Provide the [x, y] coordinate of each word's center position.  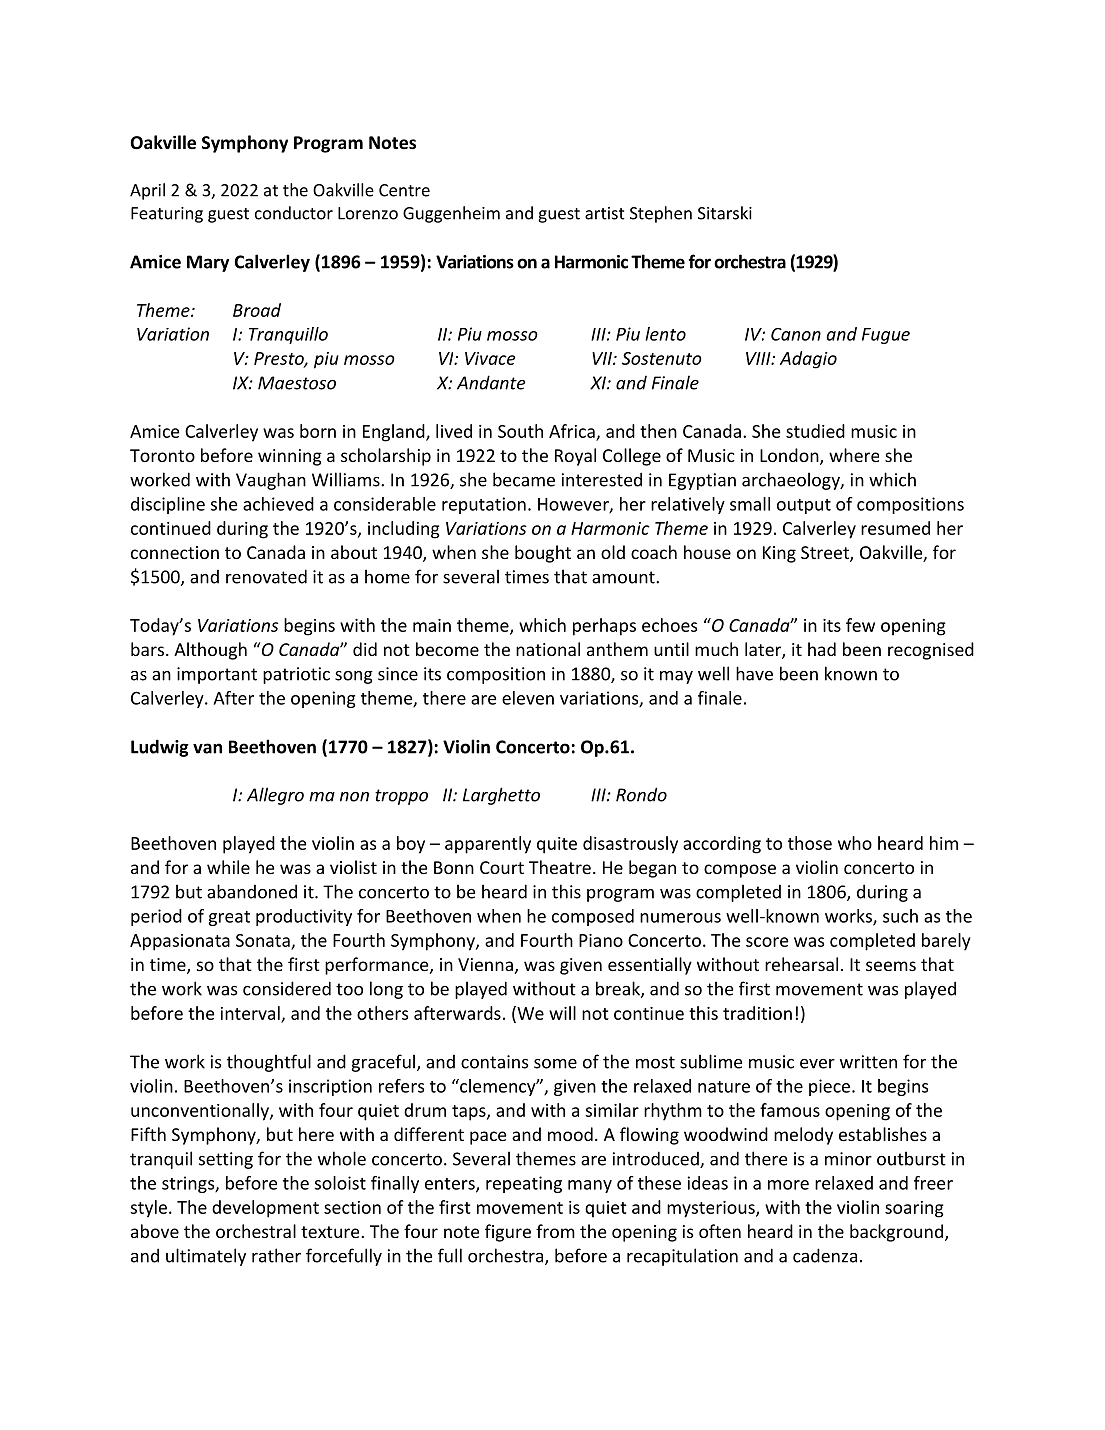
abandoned [252, 891]
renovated [266, 576]
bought [543, 554]
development [265, 1209]
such [900, 916]
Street [826, 554]
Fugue [886, 336]
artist [605, 213]
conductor [294, 213]
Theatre [560, 867]
